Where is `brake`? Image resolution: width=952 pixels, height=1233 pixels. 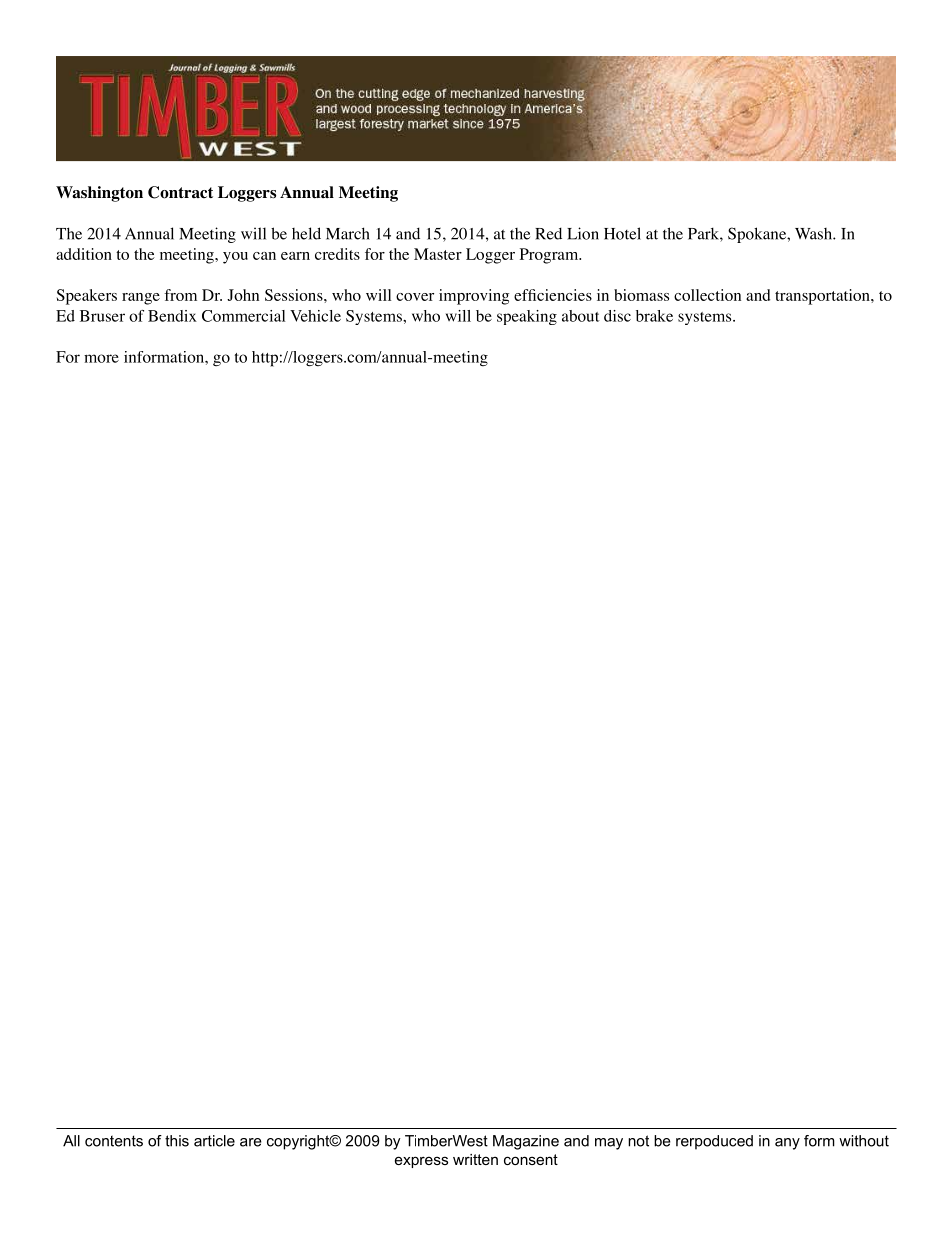
brake is located at coordinates (654, 316).
